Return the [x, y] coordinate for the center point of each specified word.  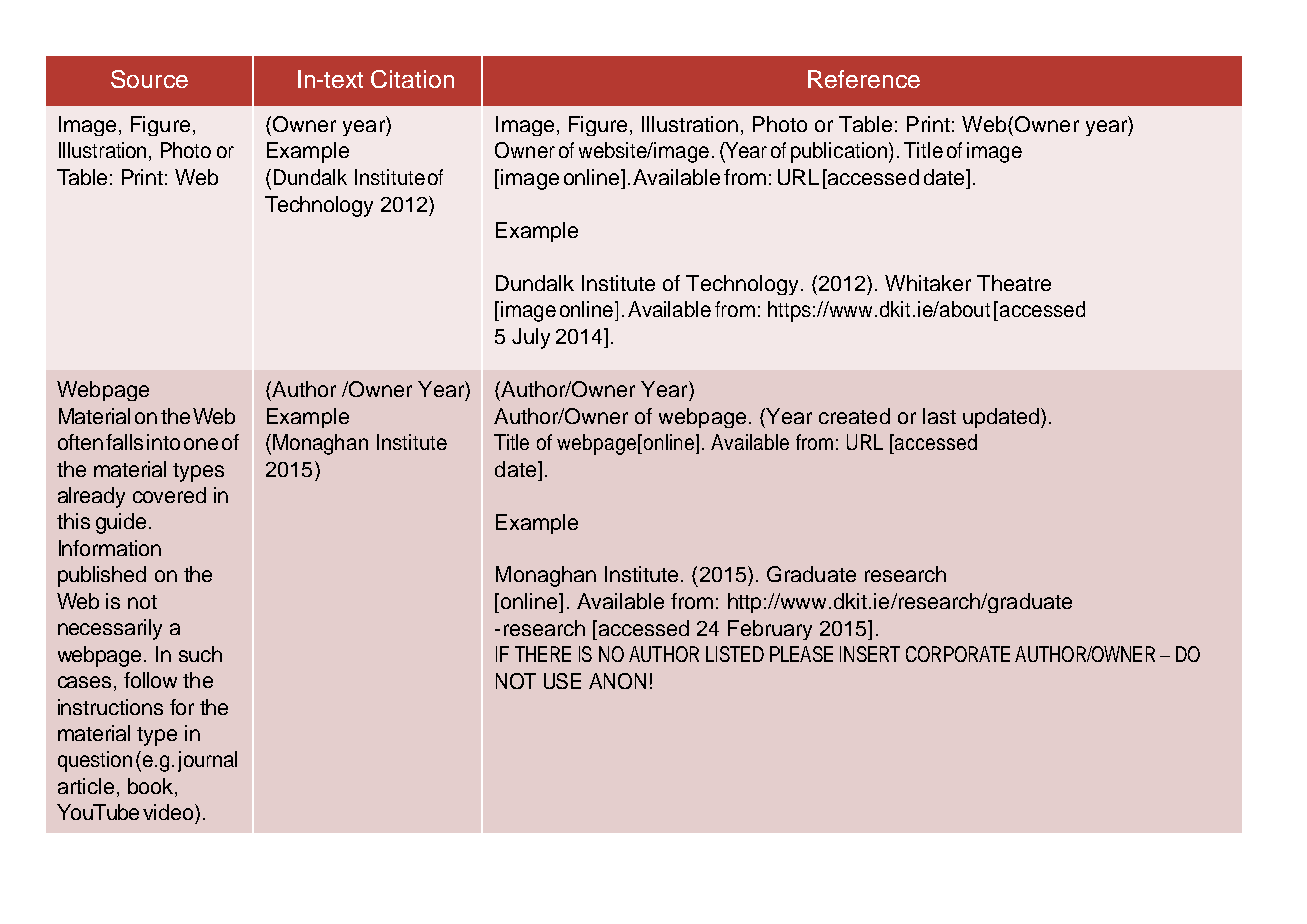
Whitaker [928, 283]
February [770, 630]
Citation [412, 79]
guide [121, 523]
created [854, 416]
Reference [864, 79]
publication [839, 152]
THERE [543, 654]
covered [169, 495]
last [939, 416]
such [200, 654]
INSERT [870, 654]
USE [562, 681]
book [152, 787]
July [531, 338]
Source [149, 79]
